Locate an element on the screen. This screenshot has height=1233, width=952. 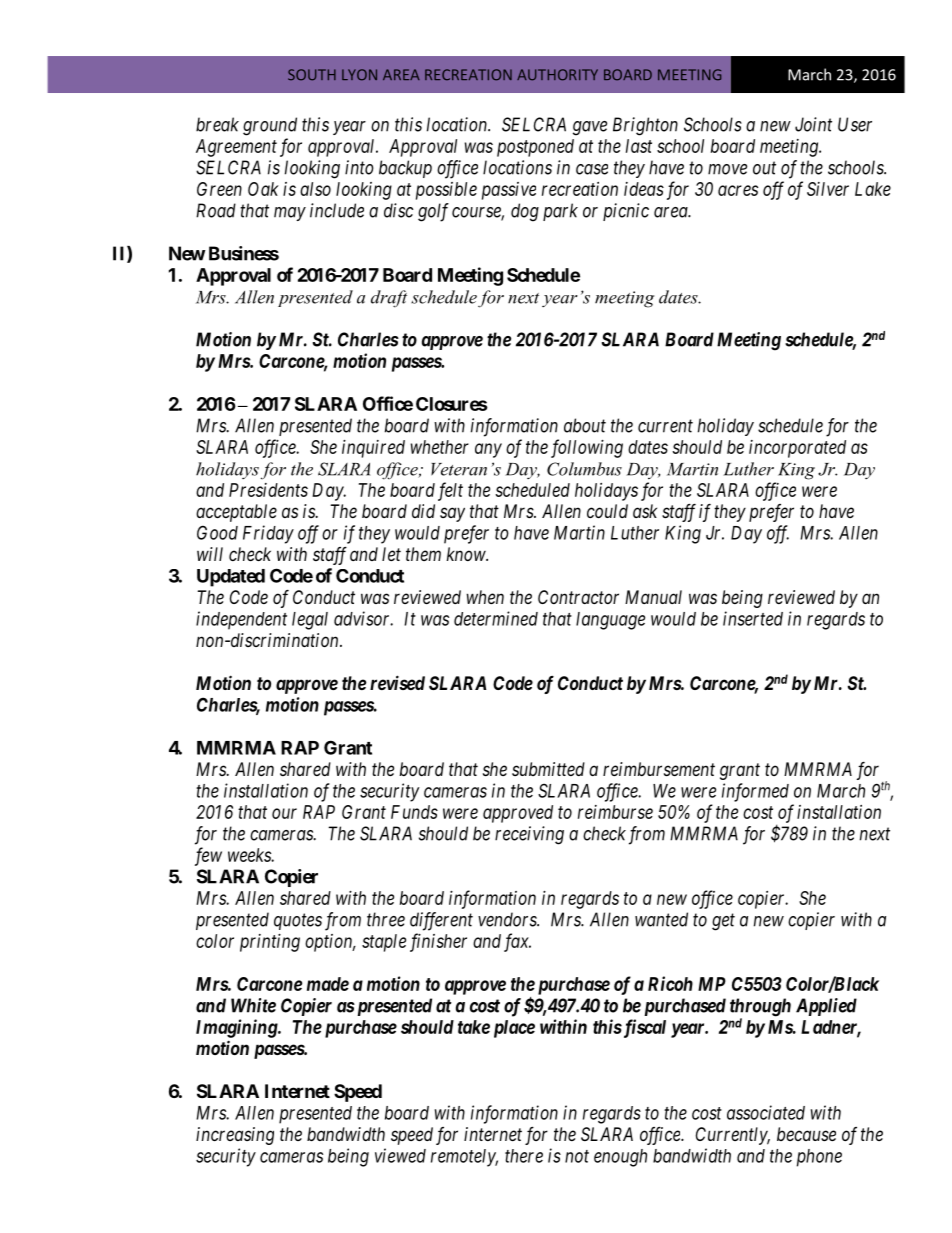
increasing is located at coordinates (235, 1136).
